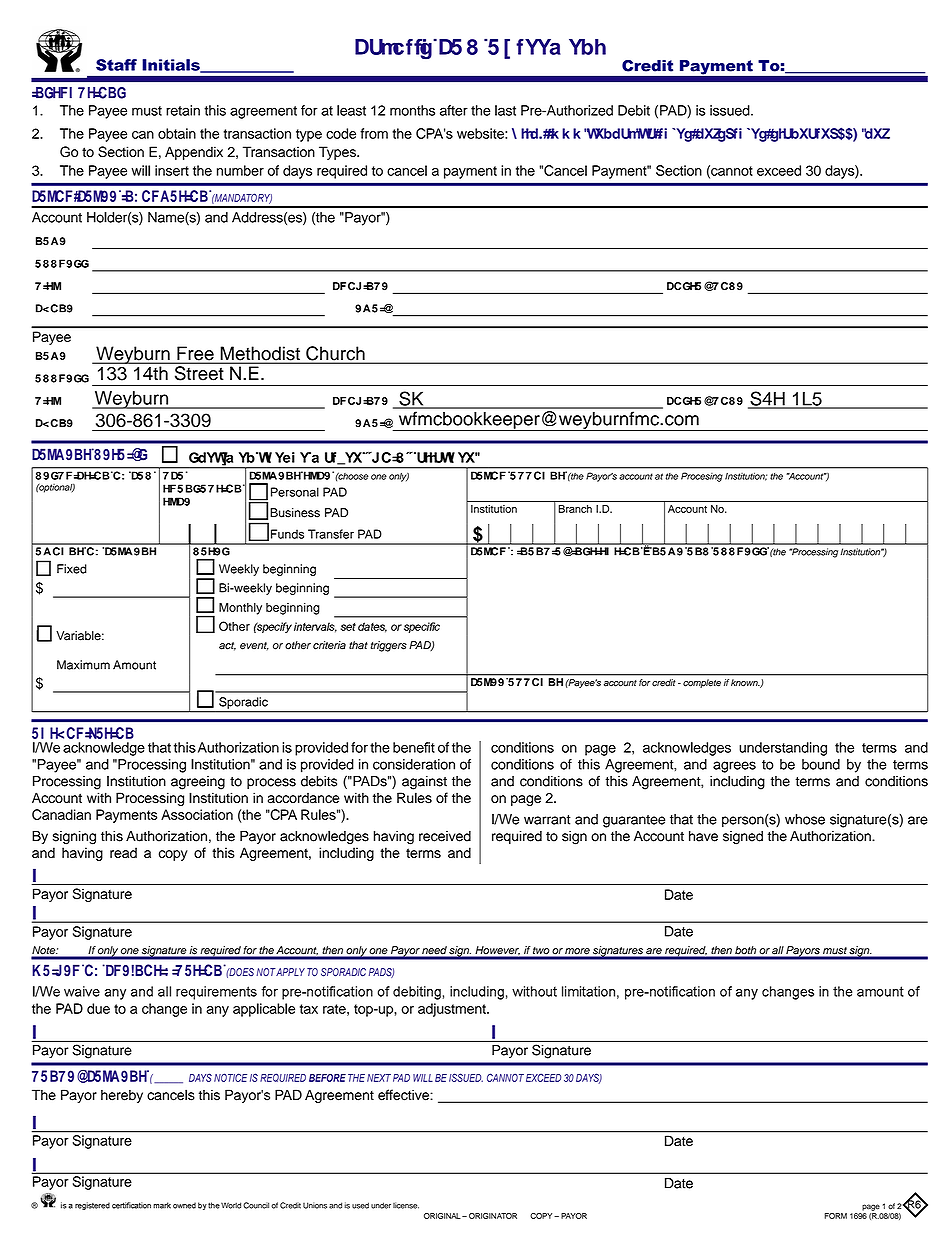  What do you see at coordinates (505, 110) in the page?
I see `last` at bounding box center [505, 110].
